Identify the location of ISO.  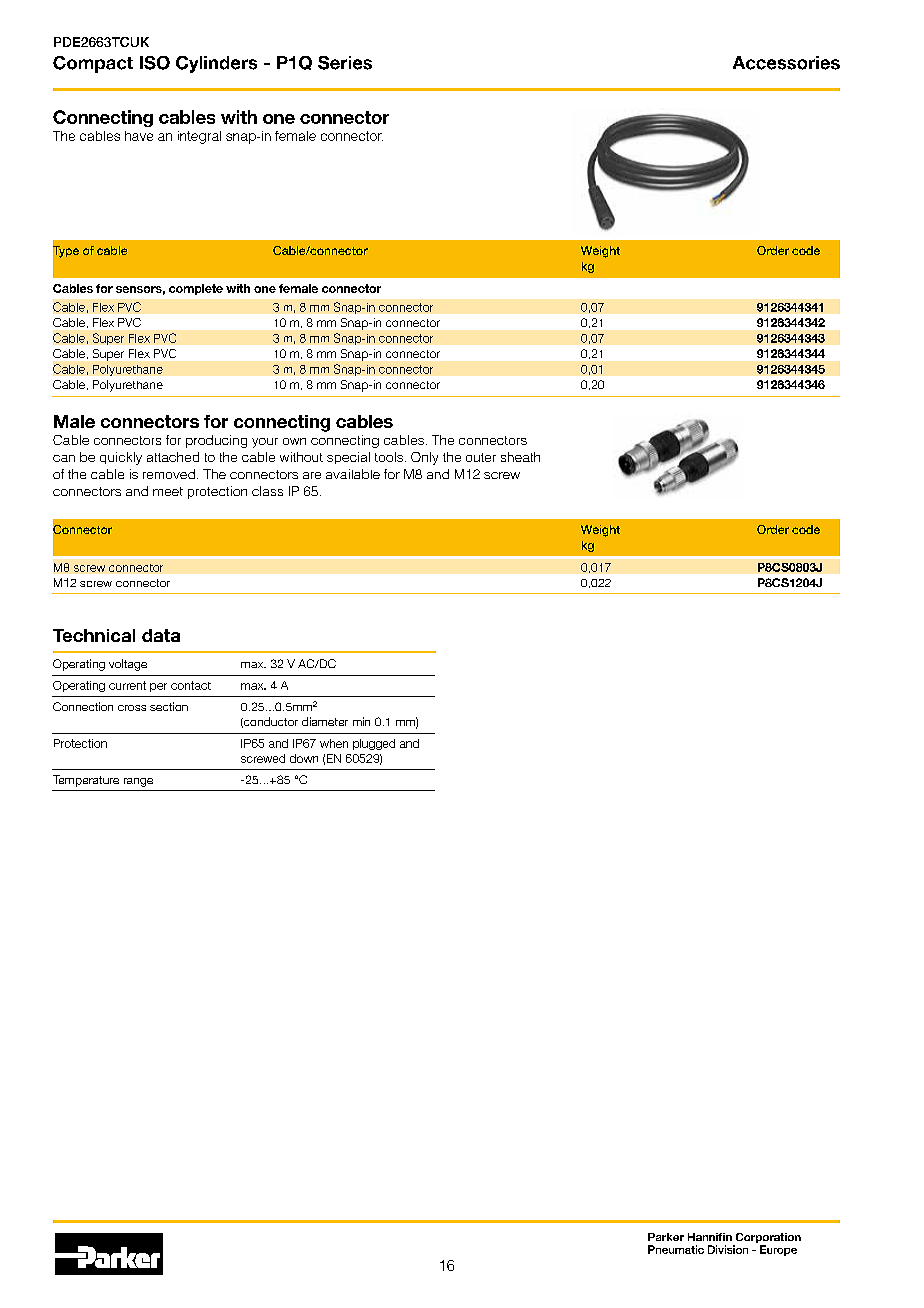
(155, 63).
